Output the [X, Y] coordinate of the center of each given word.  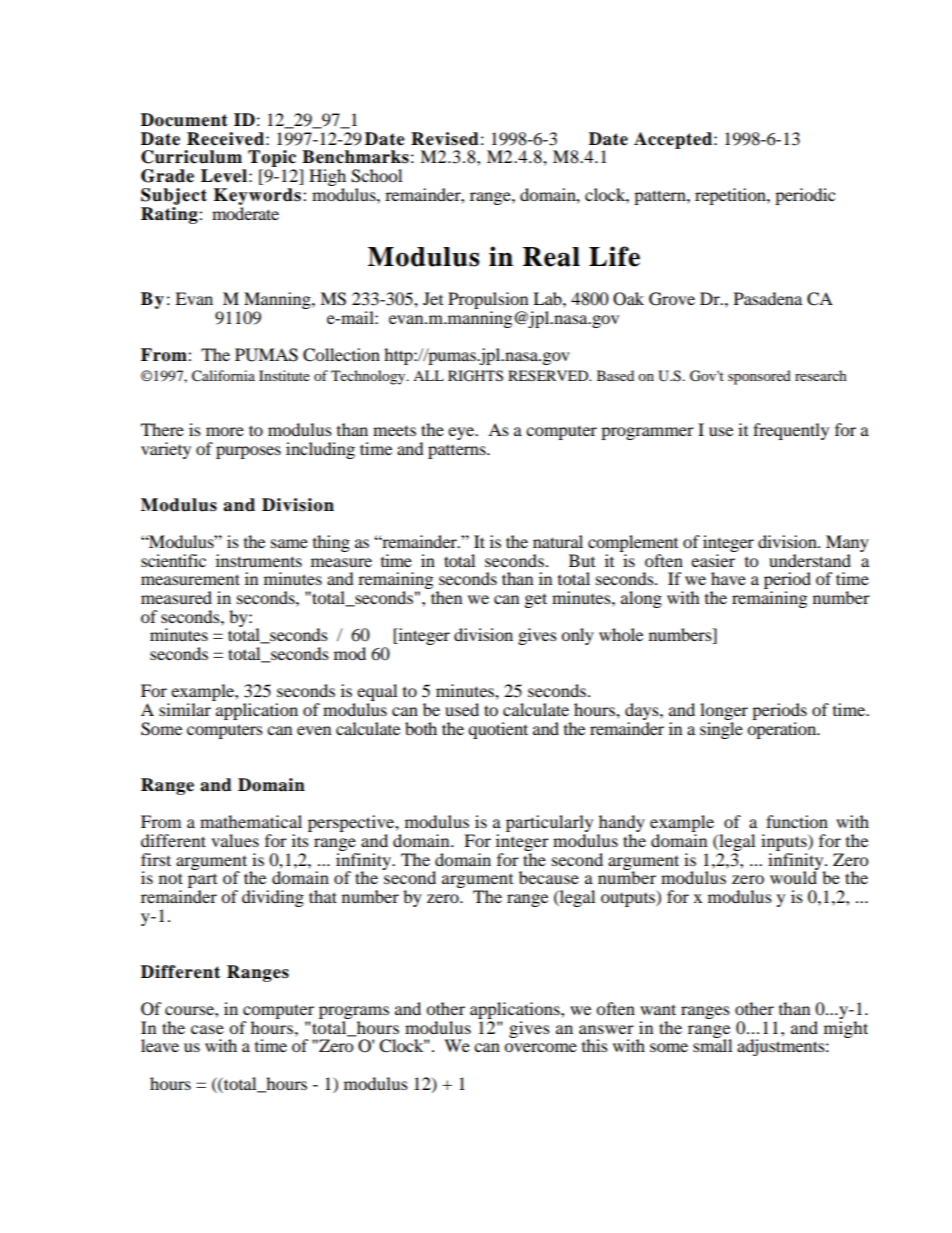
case [207, 1029]
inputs [785, 842]
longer [724, 713]
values [235, 840]
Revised [445, 139]
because [549, 877]
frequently [791, 431]
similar [185, 709]
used [462, 709]
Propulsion [488, 302]
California [223, 376]
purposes [248, 452]
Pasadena [768, 298]
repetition [731, 196]
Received [225, 139]
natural [558, 541]
